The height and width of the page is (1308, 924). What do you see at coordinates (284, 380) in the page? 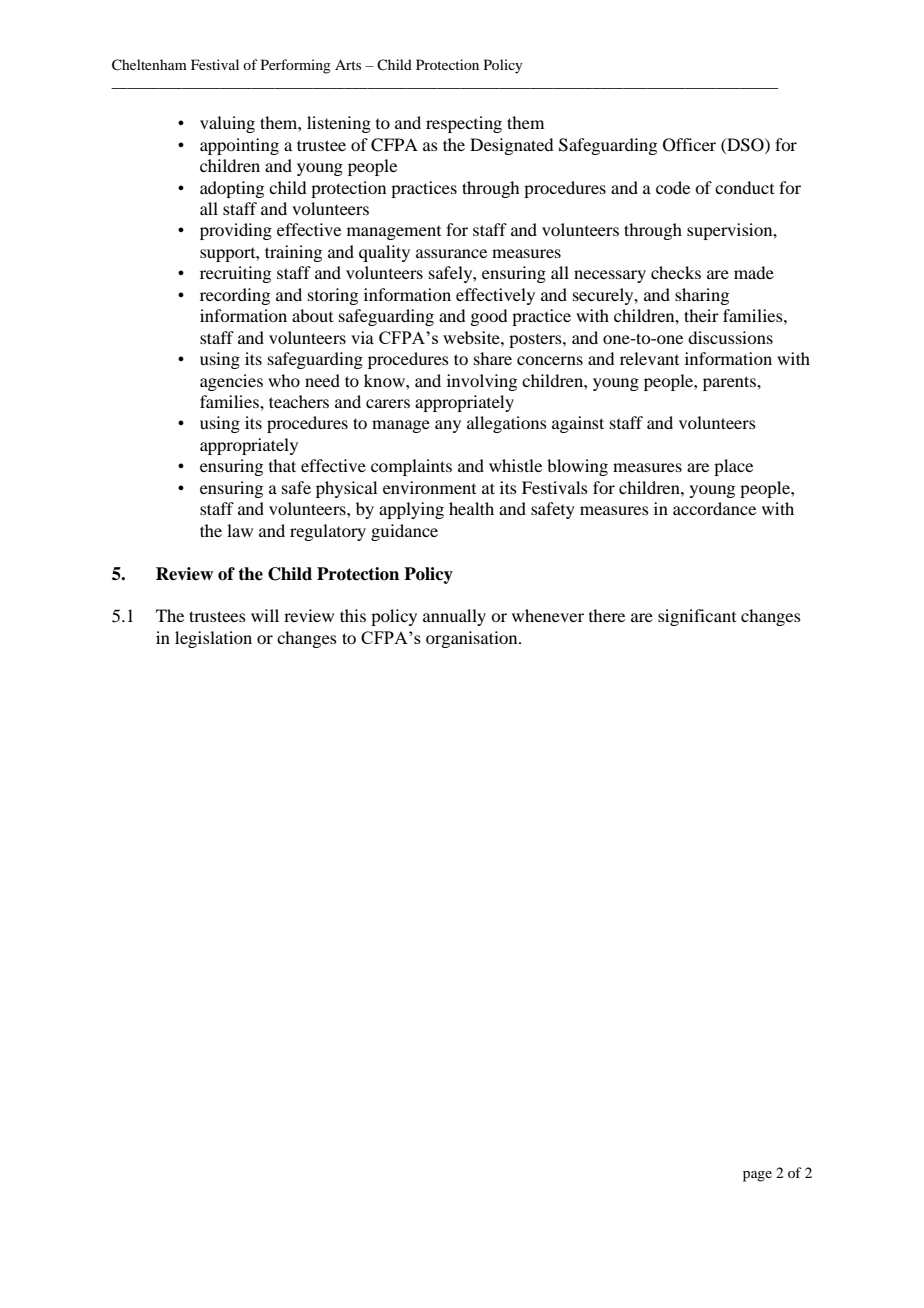
I see `who` at bounding box center [284, 380].
